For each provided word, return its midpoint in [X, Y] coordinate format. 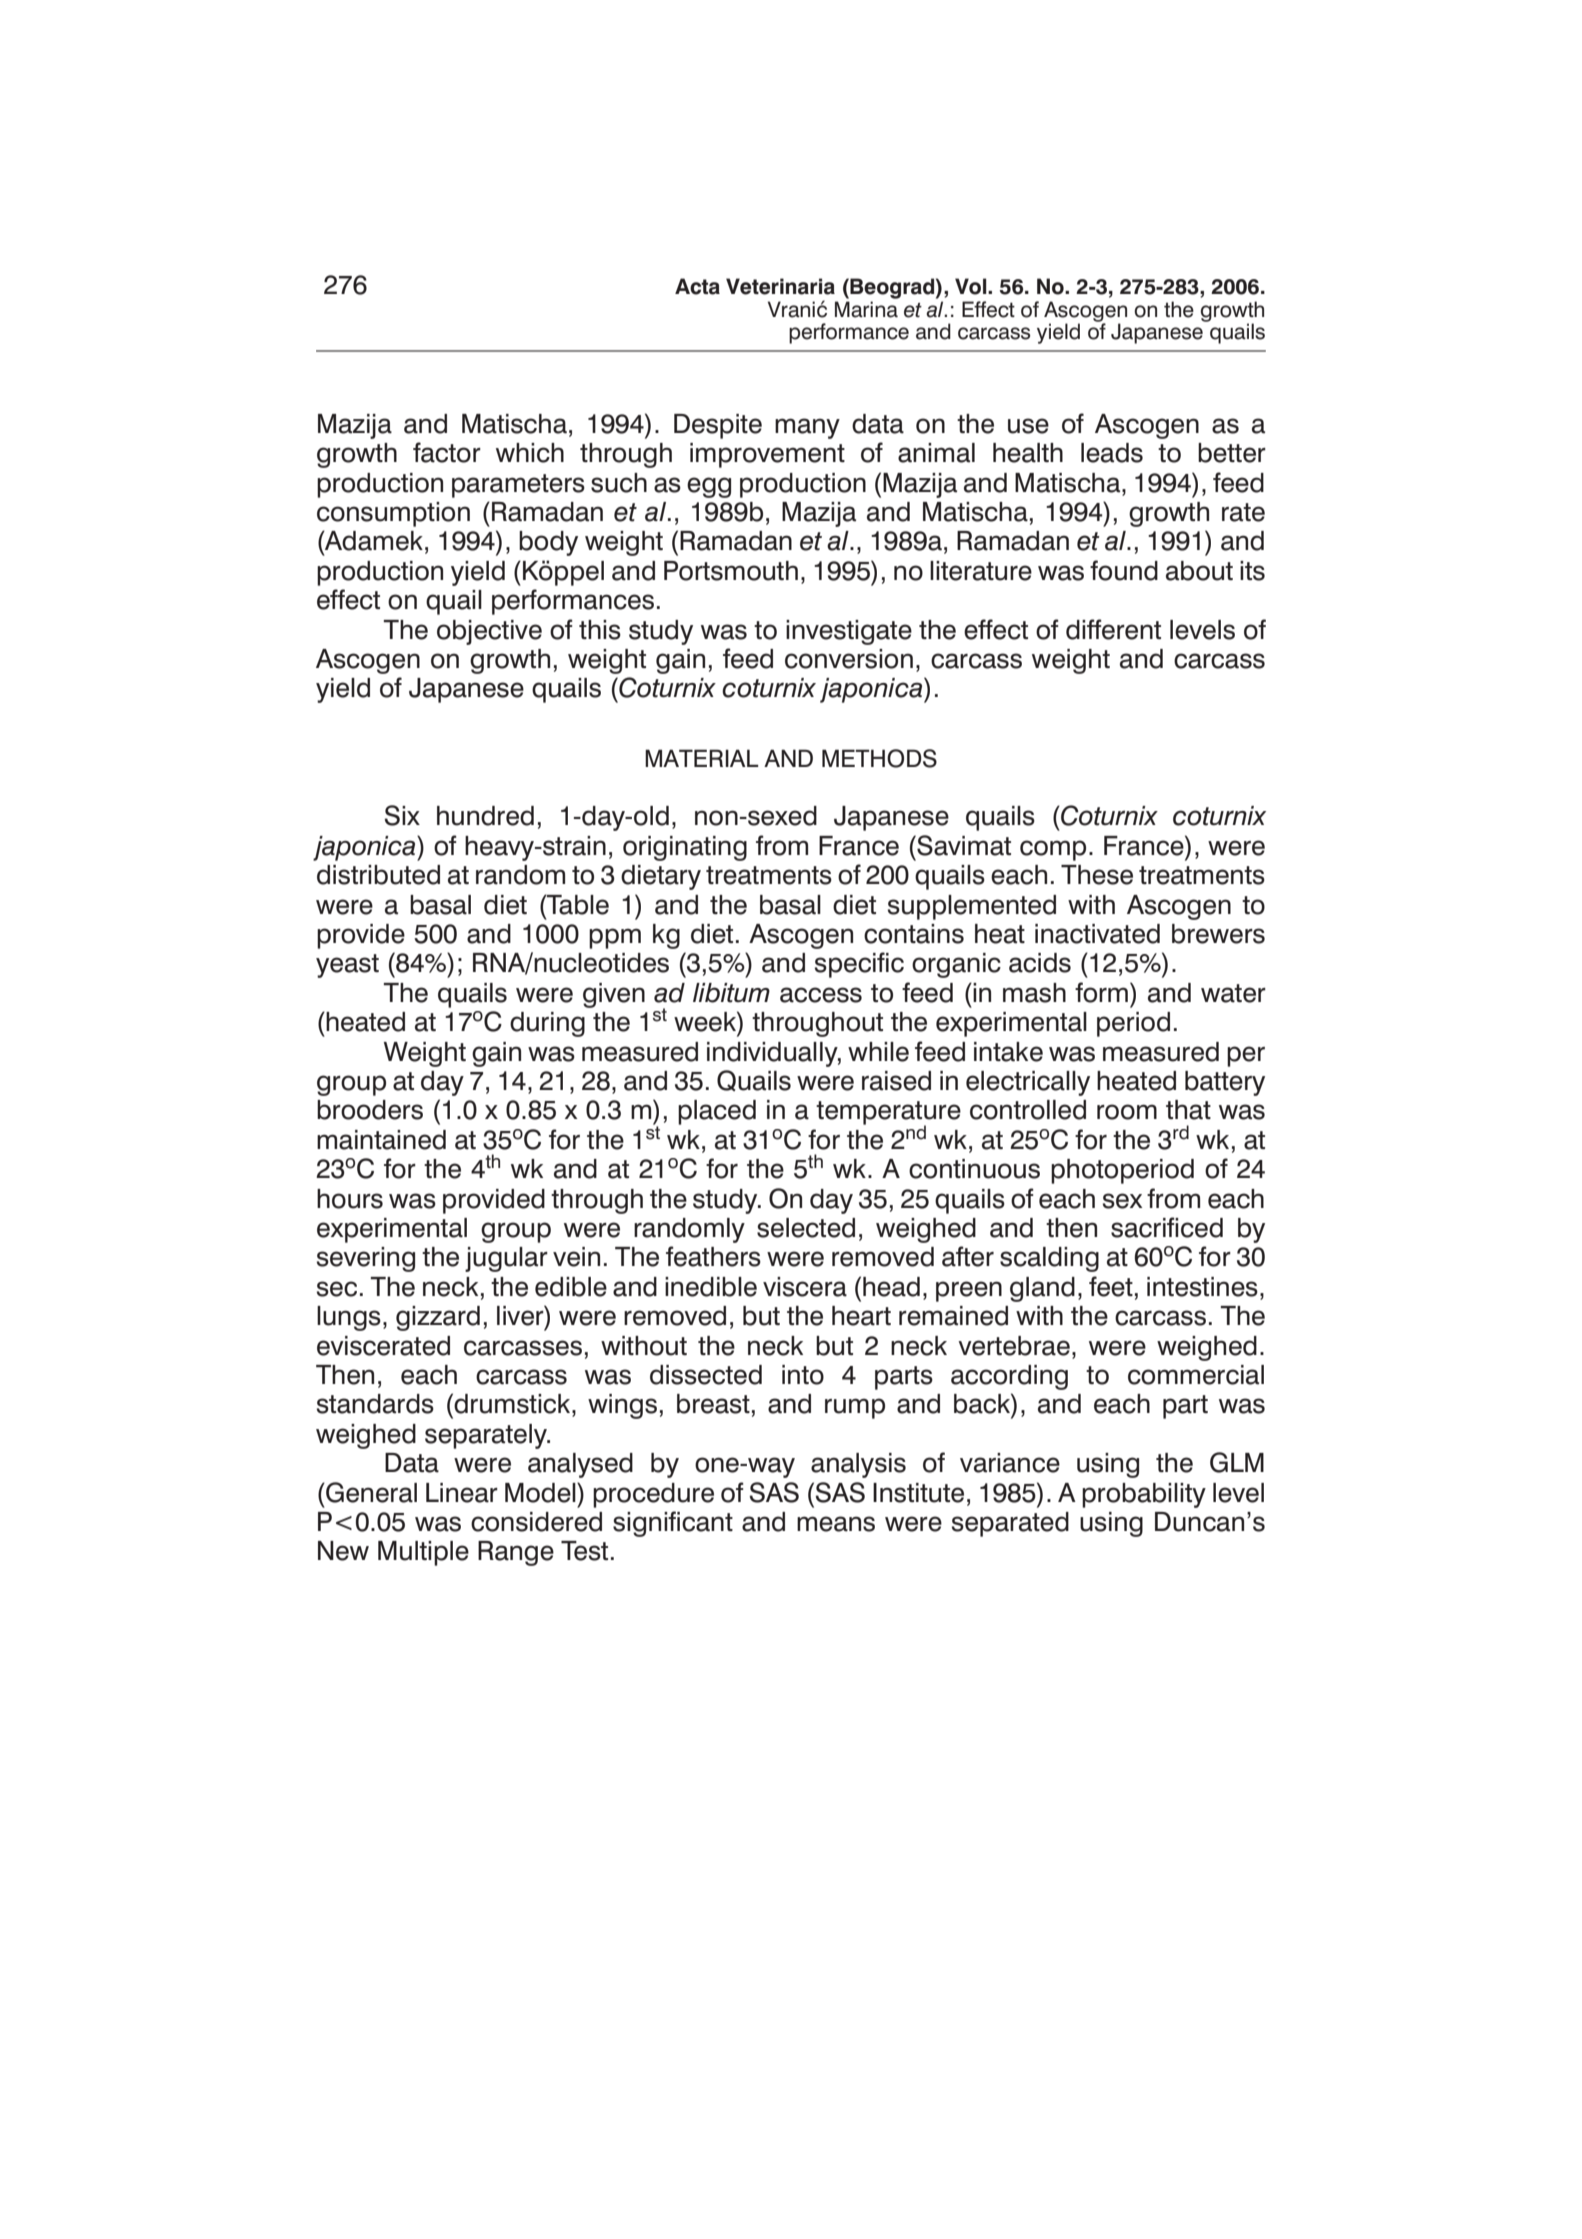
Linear [462, 1493]
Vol [972, 286]
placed [717, 1112]
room [1127, 1112]
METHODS [879, 758]
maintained [381, 1140]
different [1113, 629]
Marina [866, 309]
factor [447, 452]
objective [489, 632]
